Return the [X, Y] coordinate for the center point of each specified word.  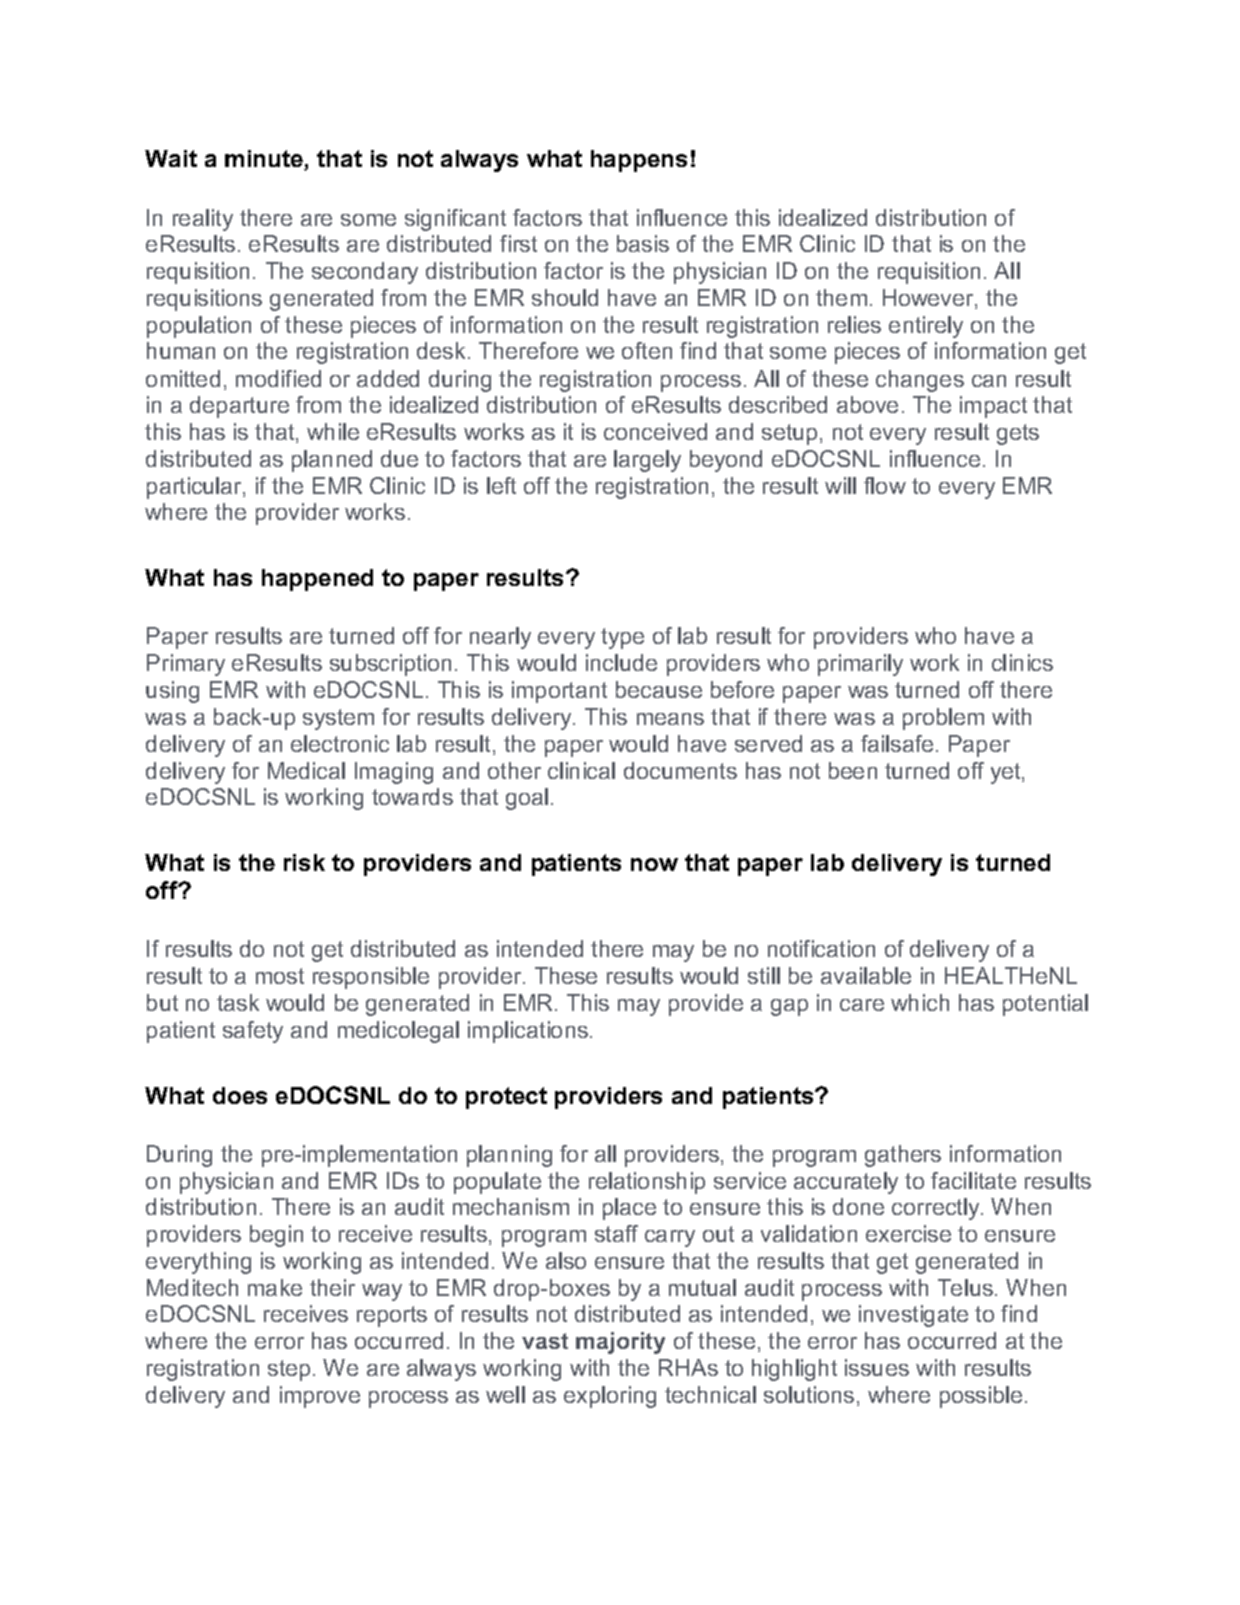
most [280, 976]
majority [620, 1343]
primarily [860, 665]
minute [265, 160]
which [920, 1002]
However [929, 299]
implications [528, 1032]
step [289, 1370]
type [622, 638]
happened [317, 580]
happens [639, 161]
